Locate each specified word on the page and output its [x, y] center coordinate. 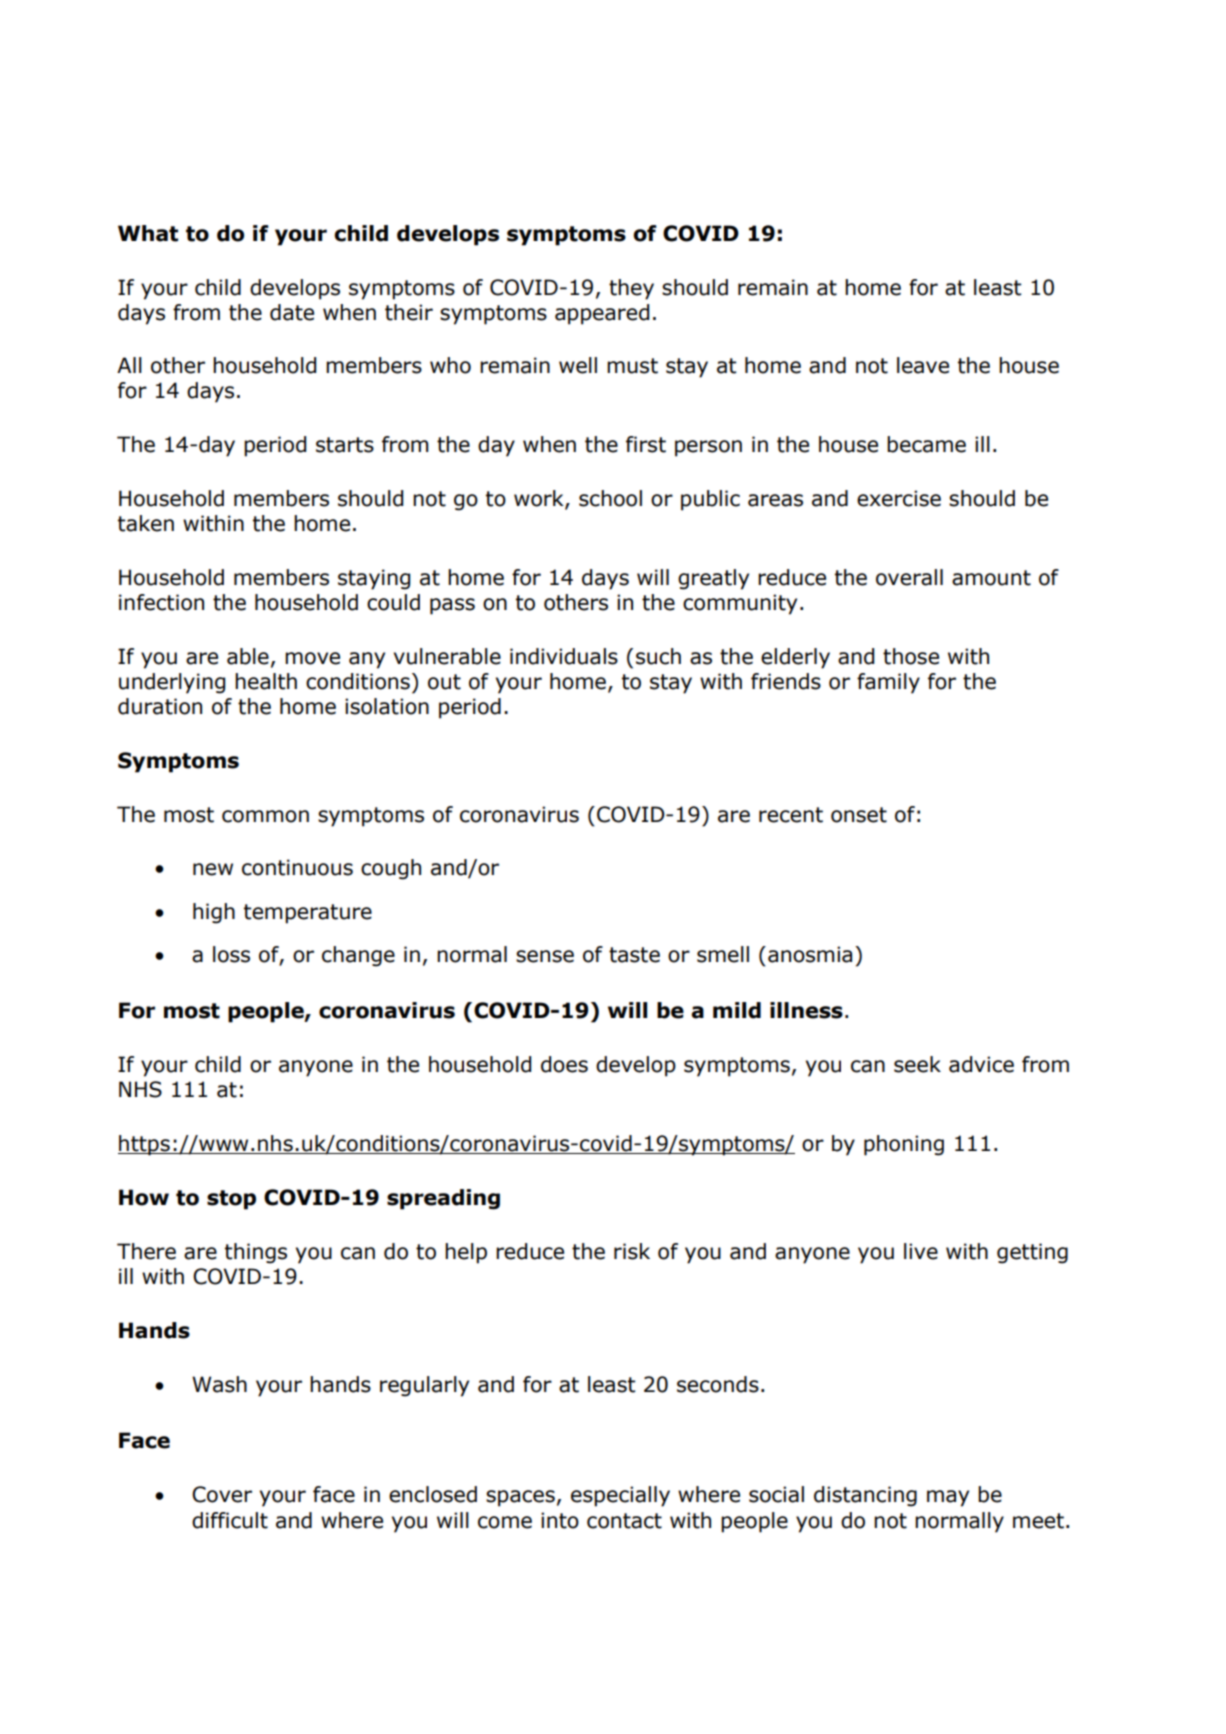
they [631, 289]
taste [634, 955]
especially [620, 1496]
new [213, 869]
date [292, 312]
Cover [222, 1494]
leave [923, 365]
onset [859, 815]
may [948, 1498]
